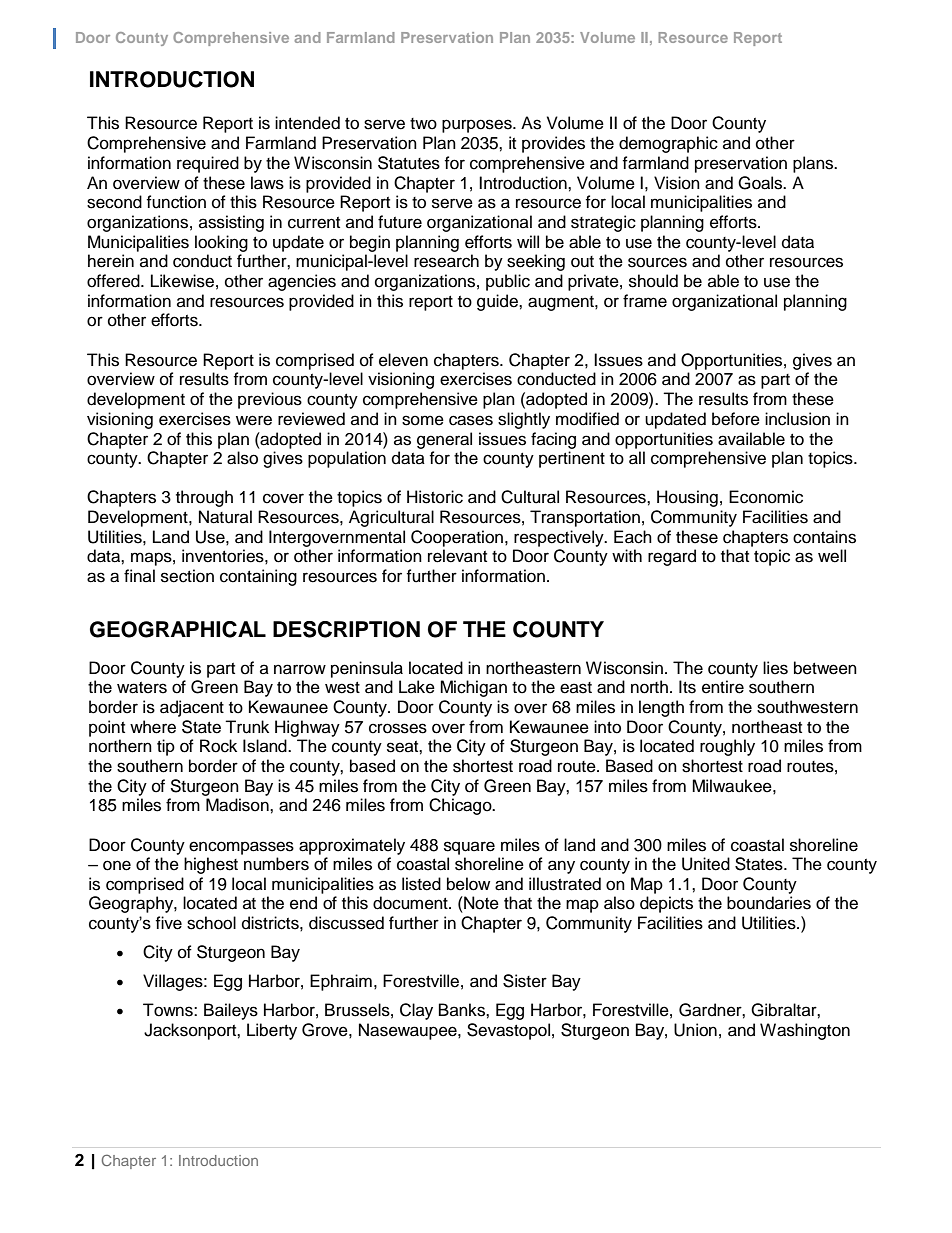  I want to click on Goals, so click(761, 183).
